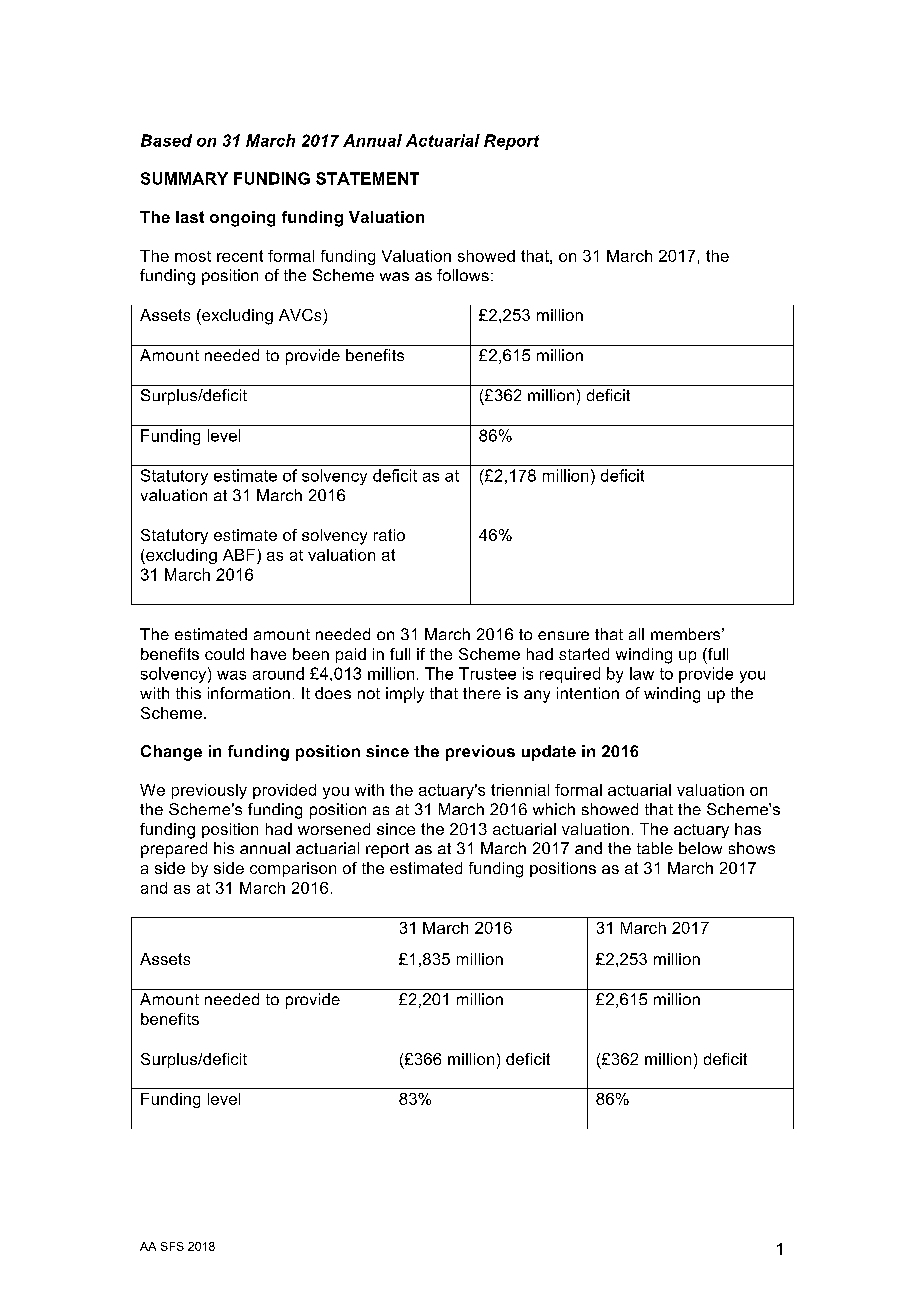 The width and height of the screenshot is (924, 1308). What do you see at coordinates (249, 693) in the screenshot?
I see `information` at bounding box center [249, 693].
